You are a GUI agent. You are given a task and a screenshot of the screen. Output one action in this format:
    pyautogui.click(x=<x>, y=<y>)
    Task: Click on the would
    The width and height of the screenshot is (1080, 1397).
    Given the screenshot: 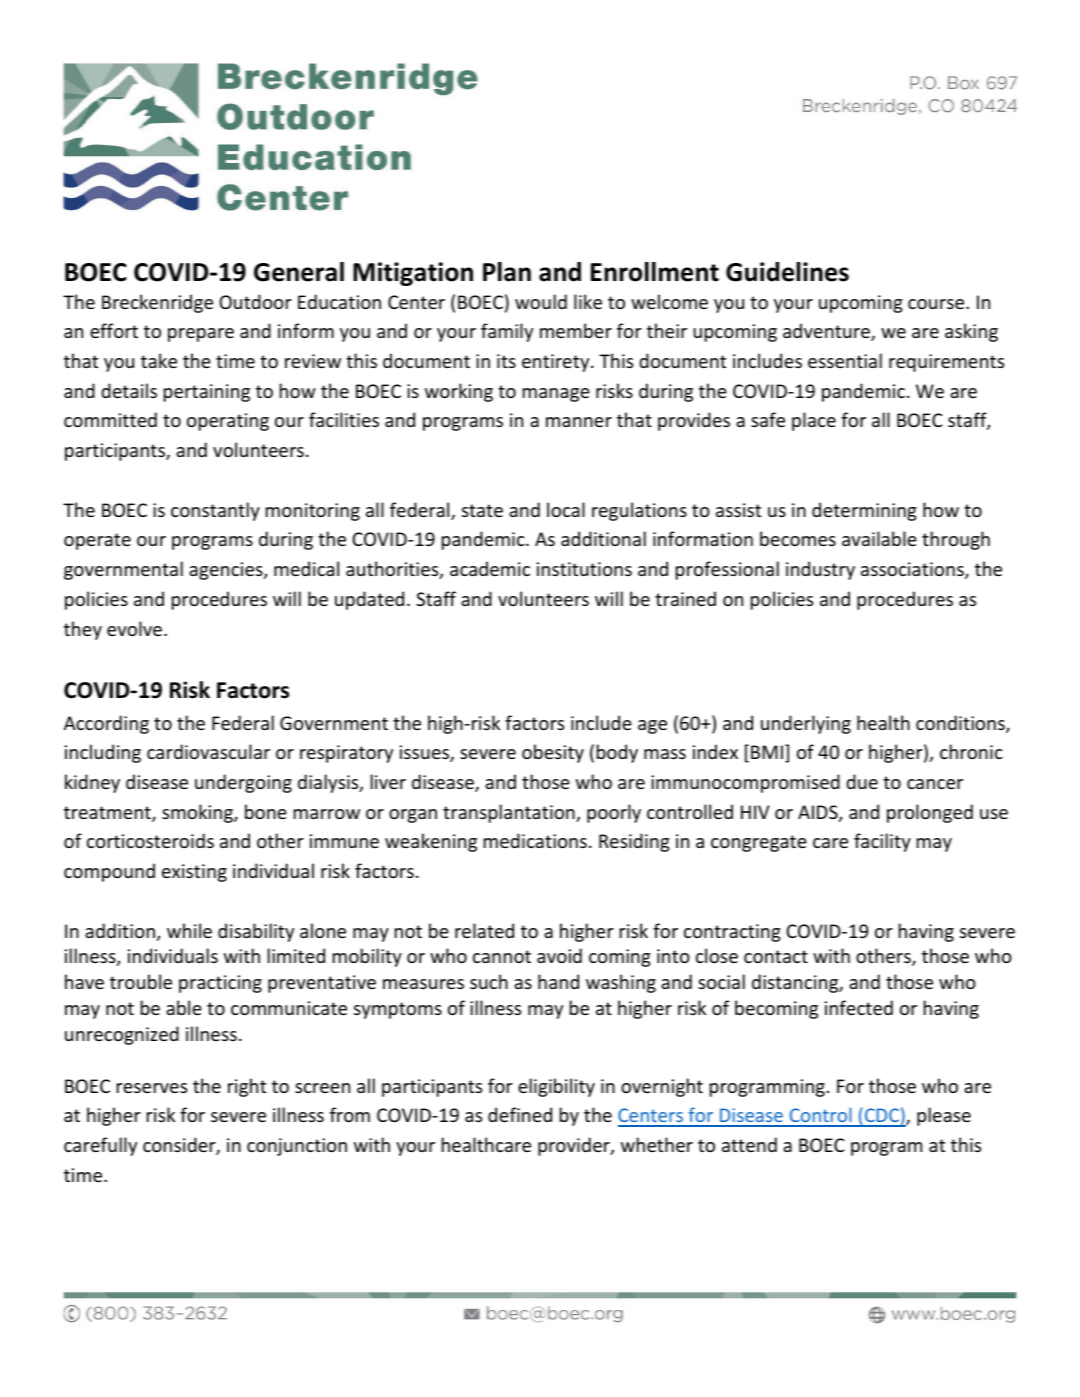 What is the action you would take?
    pyautogui.click(x=541, y=301)
